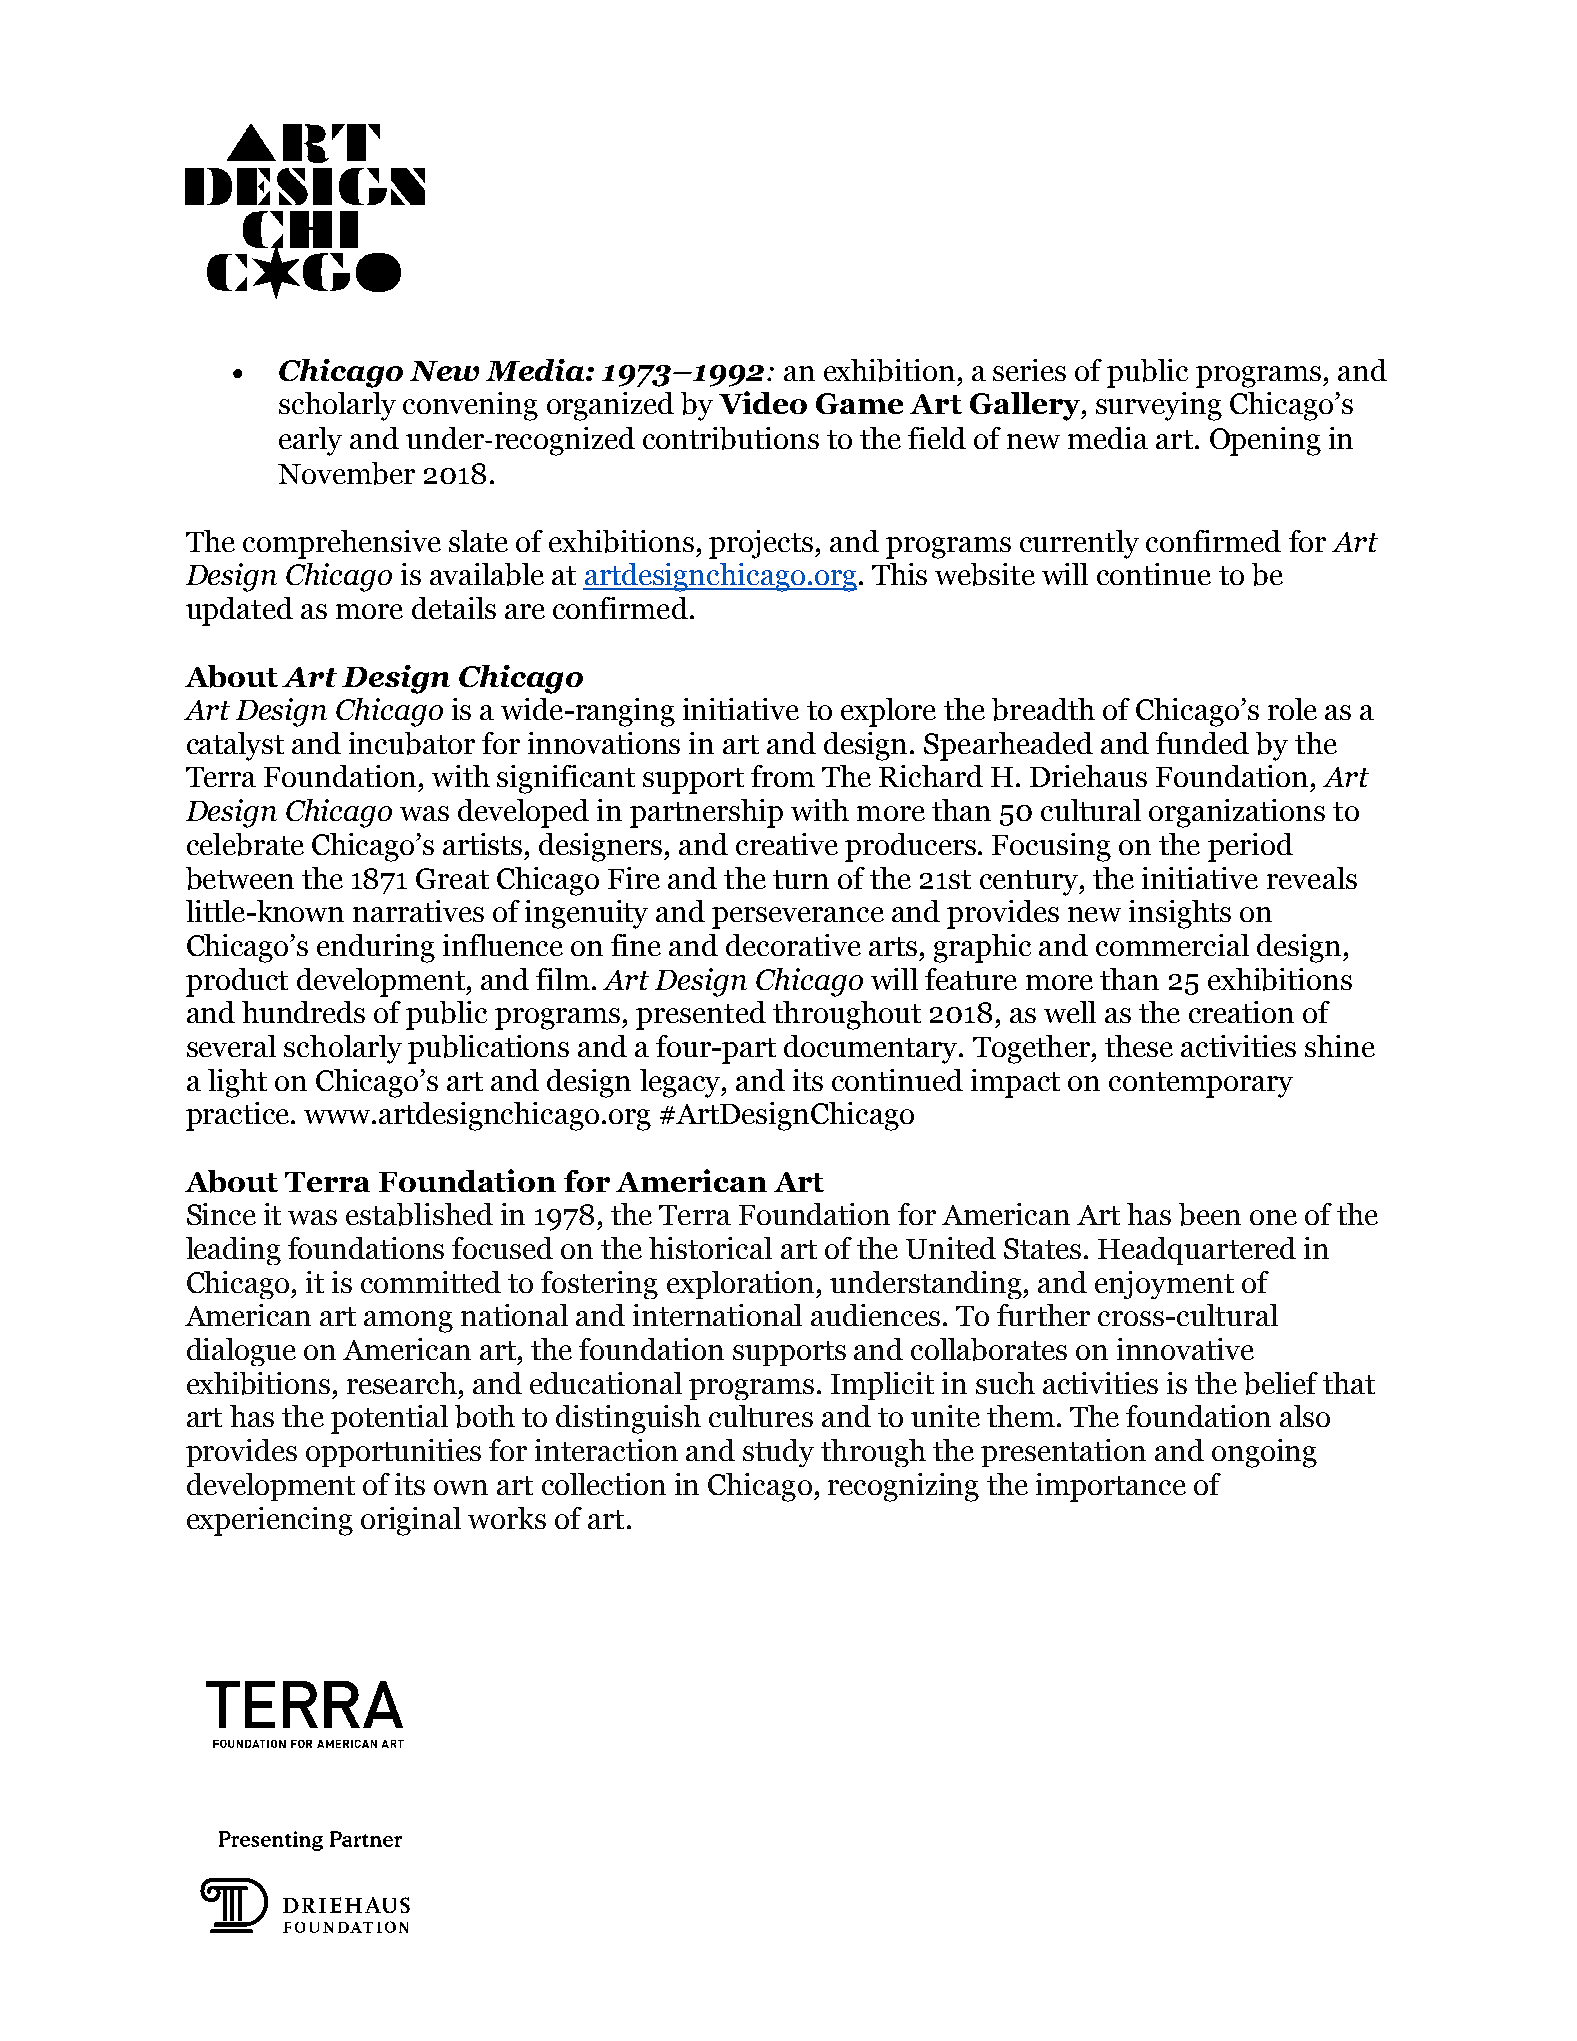  Describe the element at coordinates (1159, 406) in the screenshot. I see `surveying` at that location.
